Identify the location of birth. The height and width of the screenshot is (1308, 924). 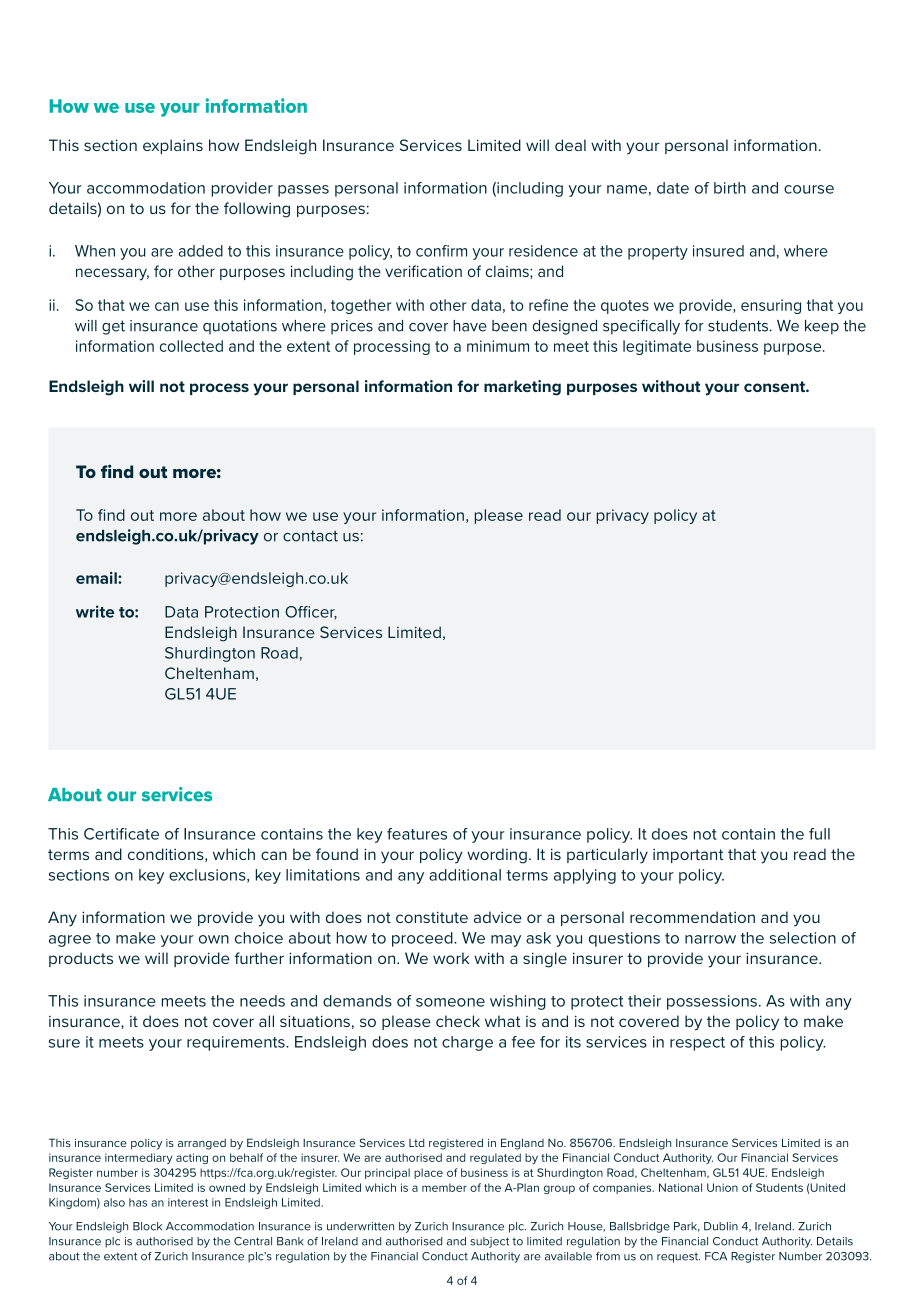
(730, 188).
